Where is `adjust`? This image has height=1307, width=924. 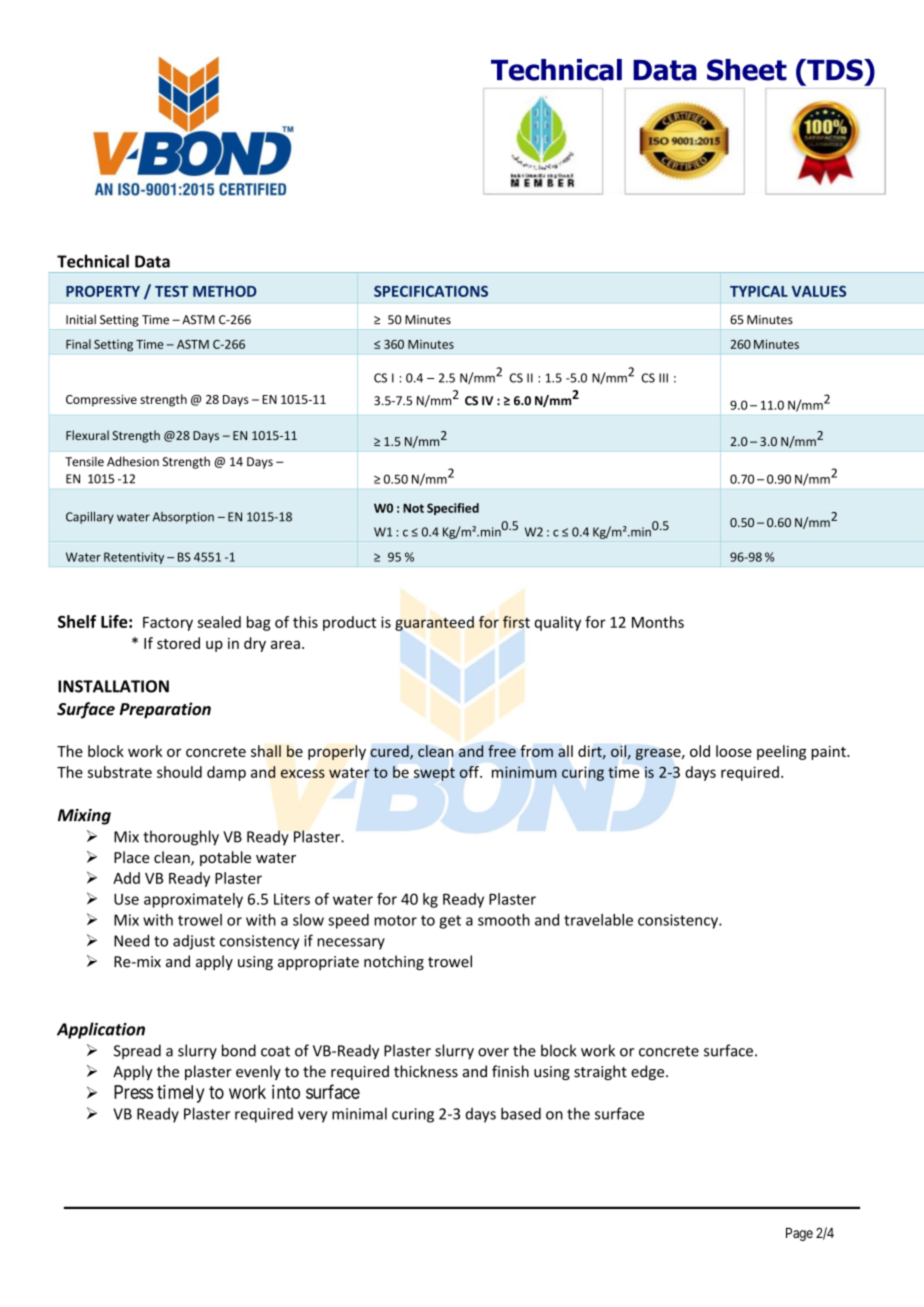
adjust is located at coordinates (194, 942).
